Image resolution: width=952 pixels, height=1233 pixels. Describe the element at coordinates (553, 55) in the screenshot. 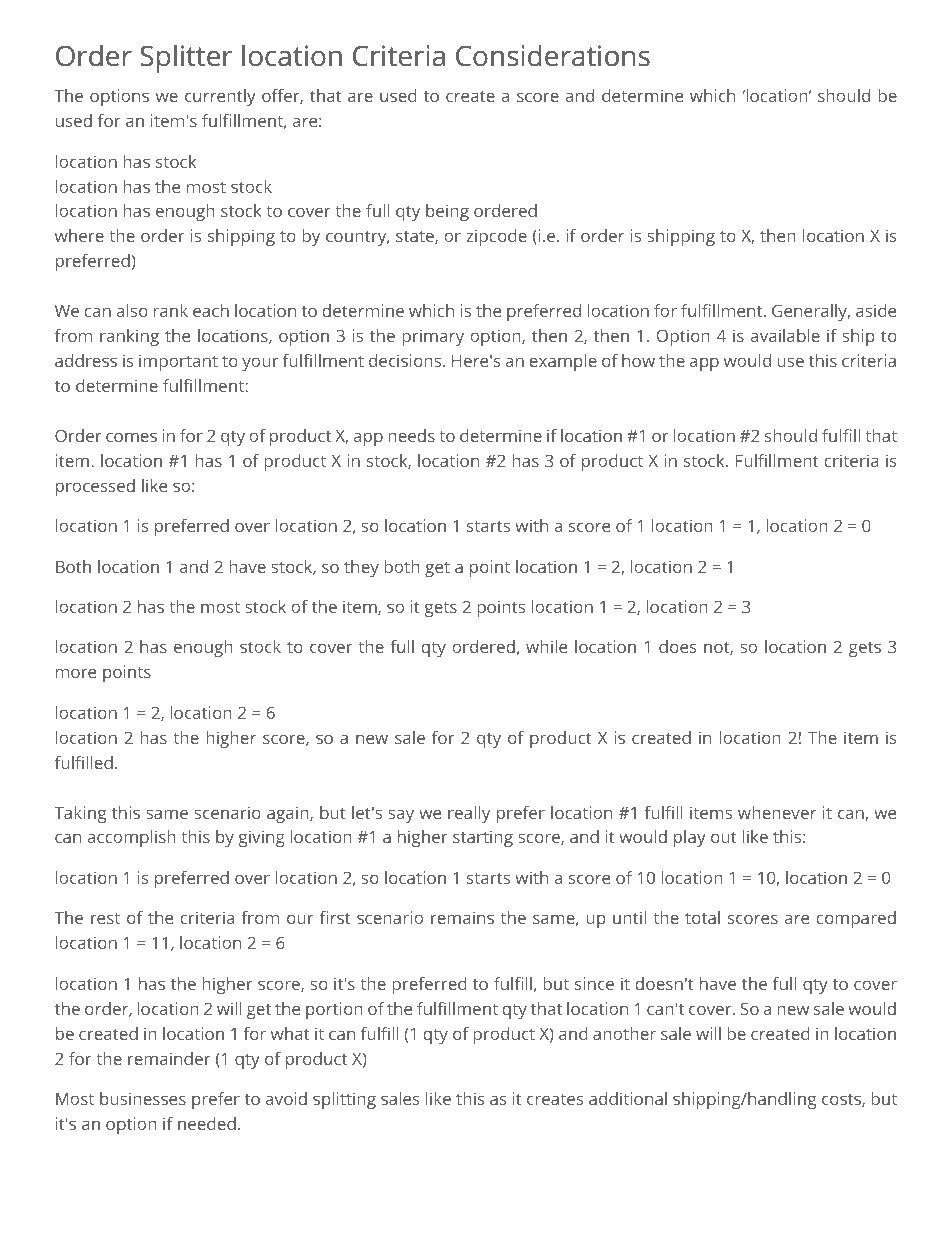

I see `Considerations` at that location.
